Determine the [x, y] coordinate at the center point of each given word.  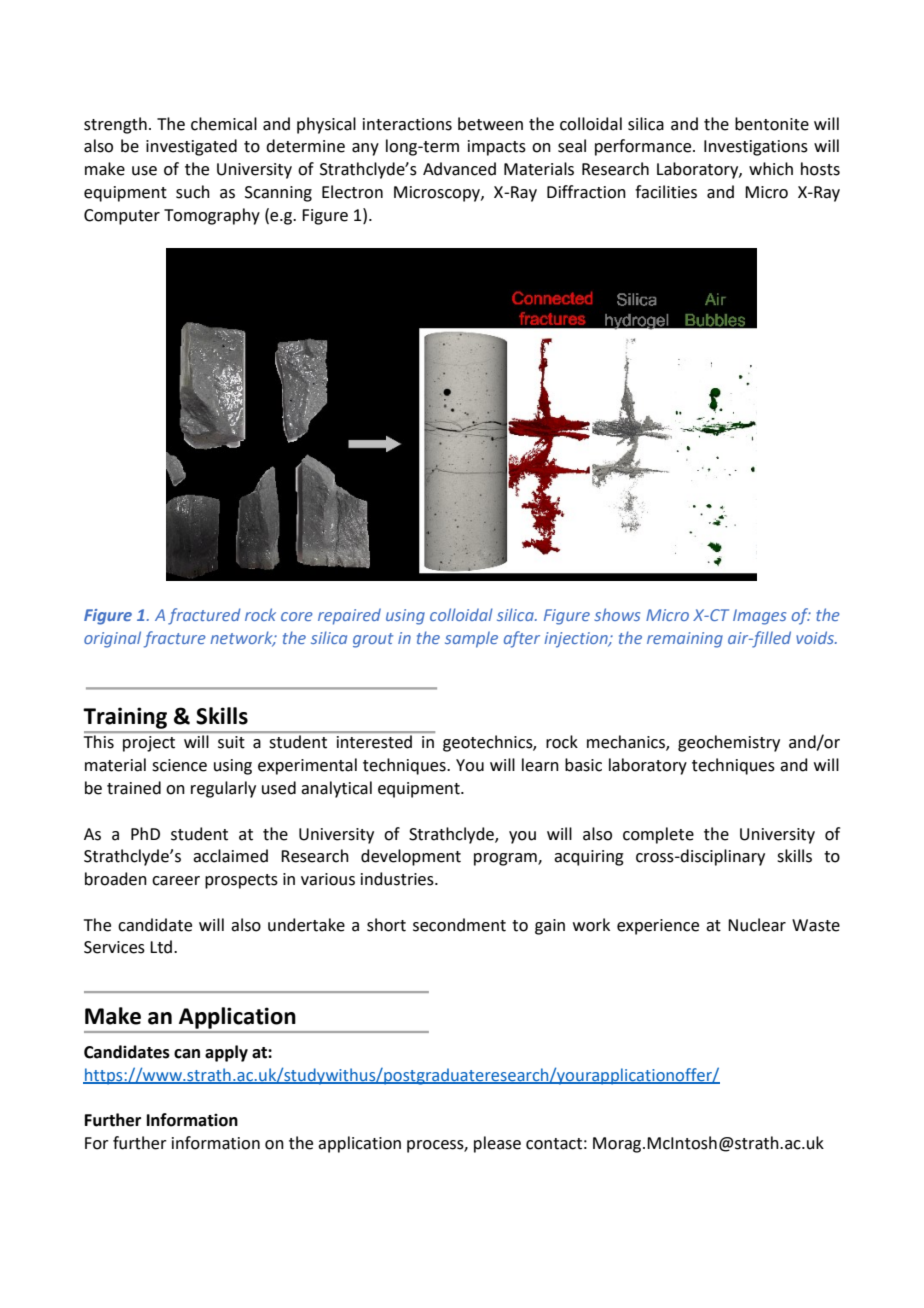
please [497, 1144]
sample [471, 639]
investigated [191, 147]
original [112, 639]
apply [226, 1053]
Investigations [756, 148]
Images [759, 617]
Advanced [459, 169]
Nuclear [757, 925]
